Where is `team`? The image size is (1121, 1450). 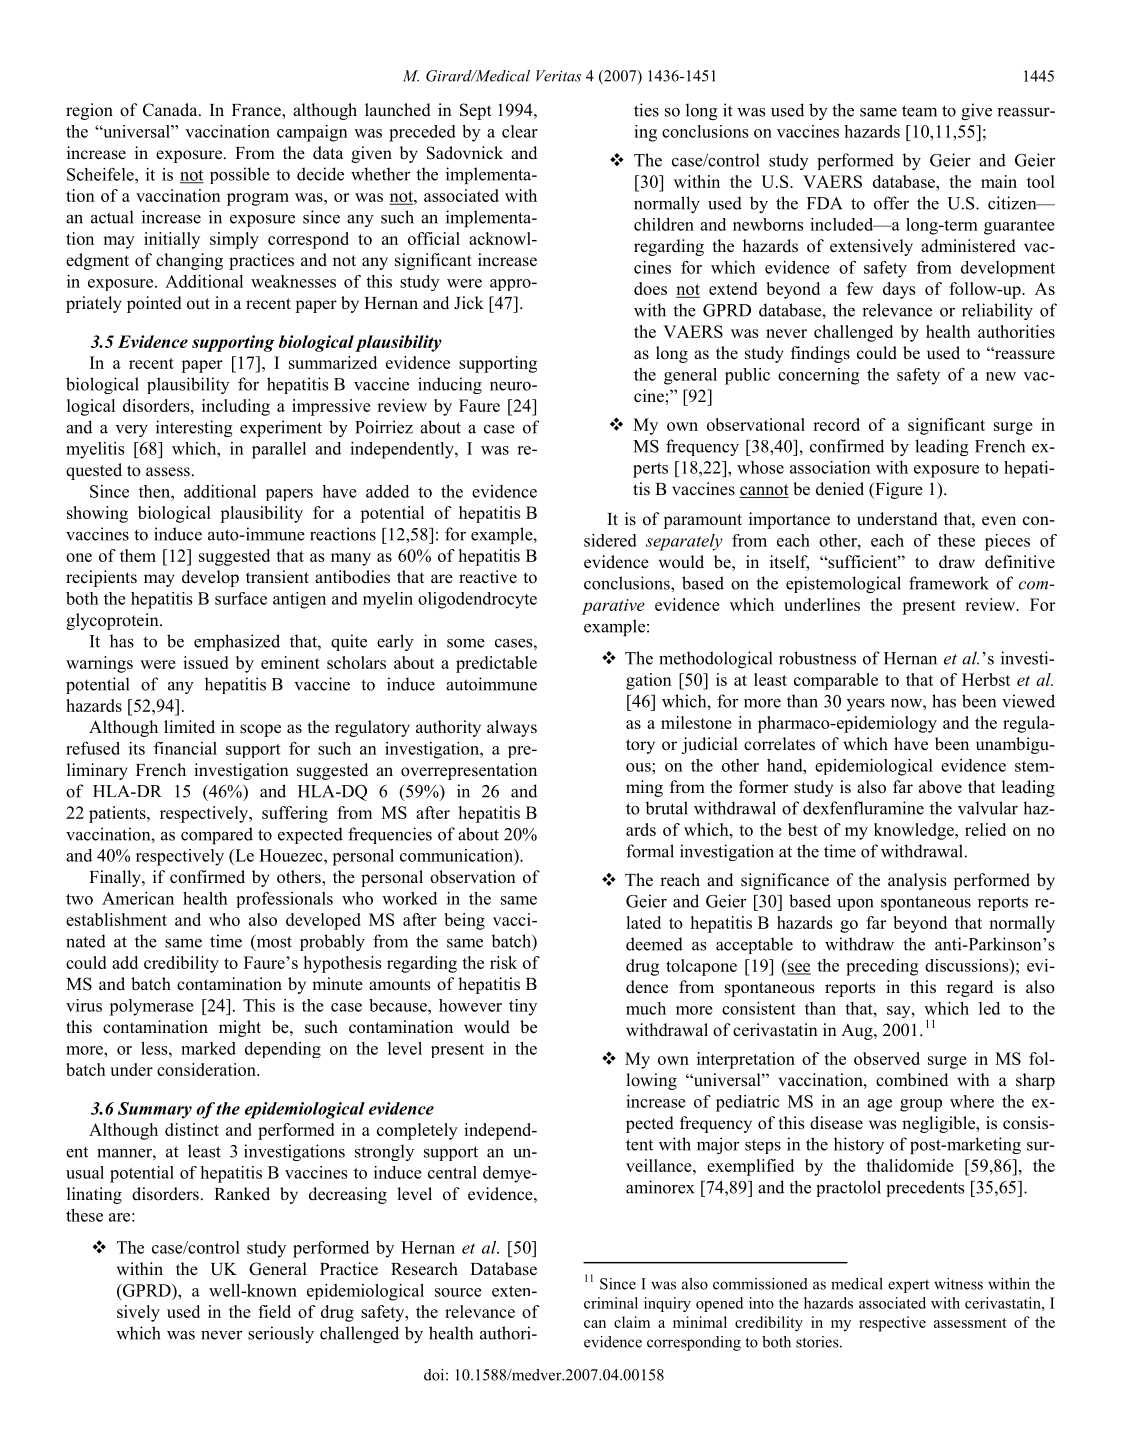
team is located at coordinates (919, 111).
